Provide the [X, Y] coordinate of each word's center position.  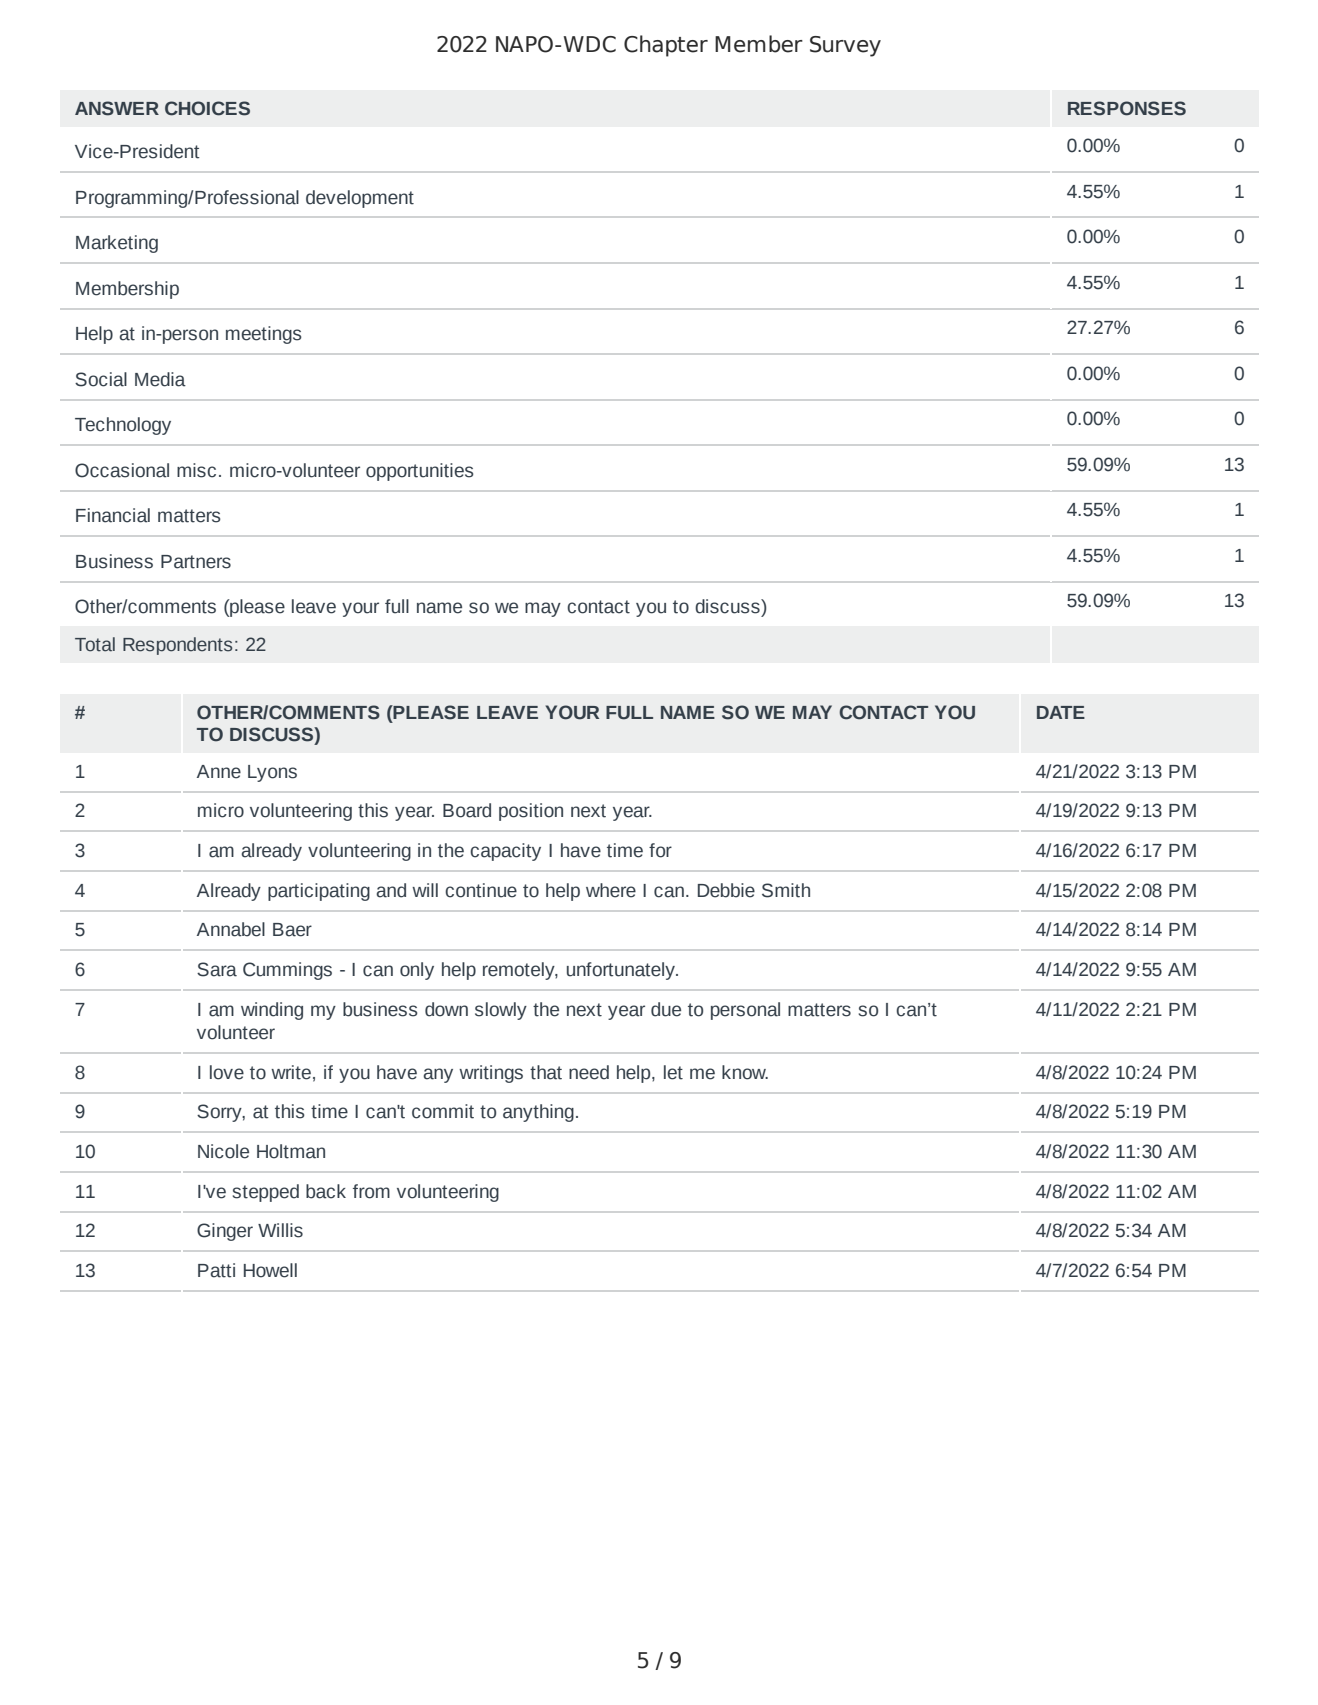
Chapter [666, 46]
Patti [216, 1270]
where [611, 890]
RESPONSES [1127, 108]
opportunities [420, 472]
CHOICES [207, 108]
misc [196, 470]
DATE [1061, 712]
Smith [786, 890]
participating [319, 892]
